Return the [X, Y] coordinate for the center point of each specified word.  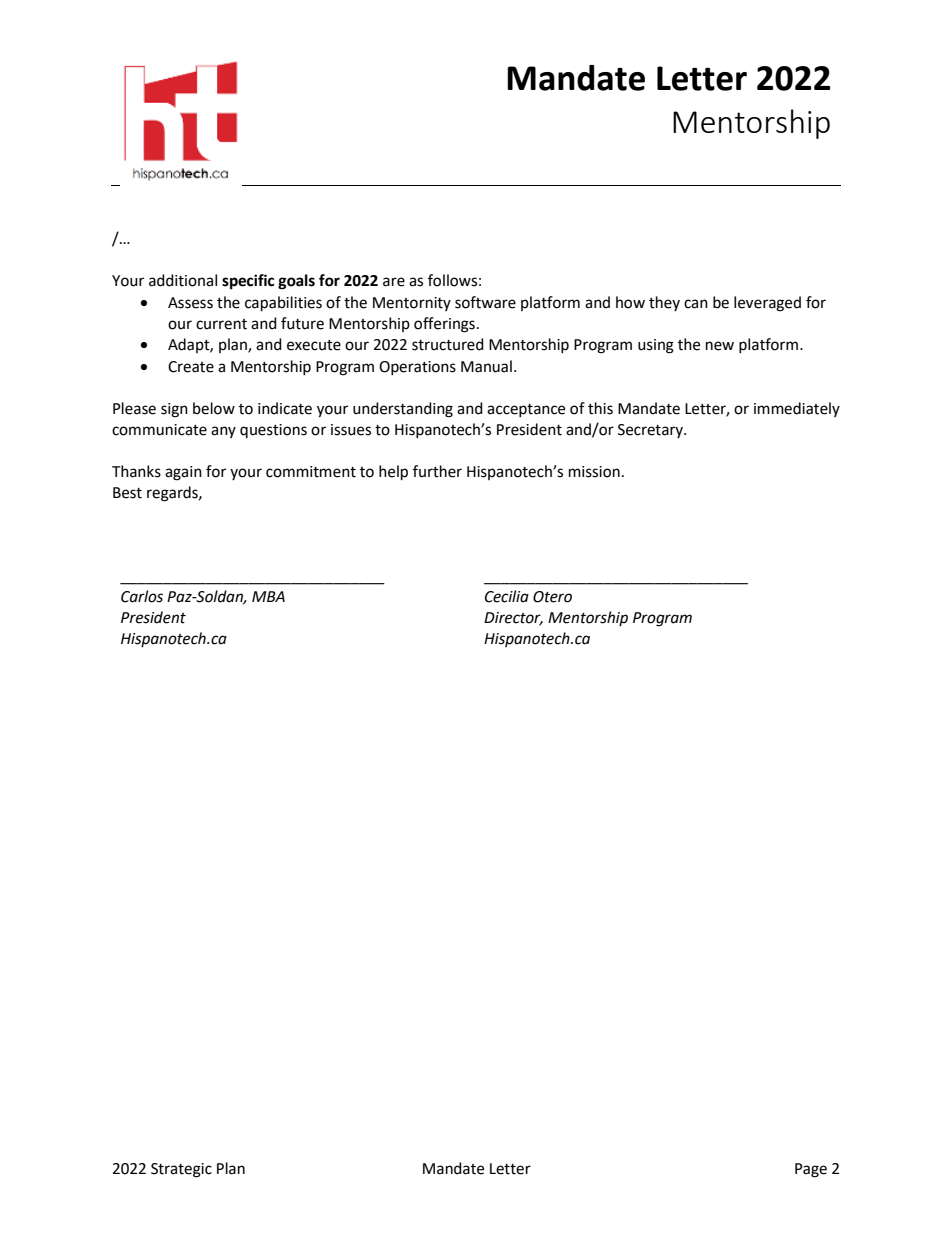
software [485, 302]
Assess [190, 303]
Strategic [181, 1170]
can [696, 304]
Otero [552, 597]
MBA [268, 596]
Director [513, 619]
